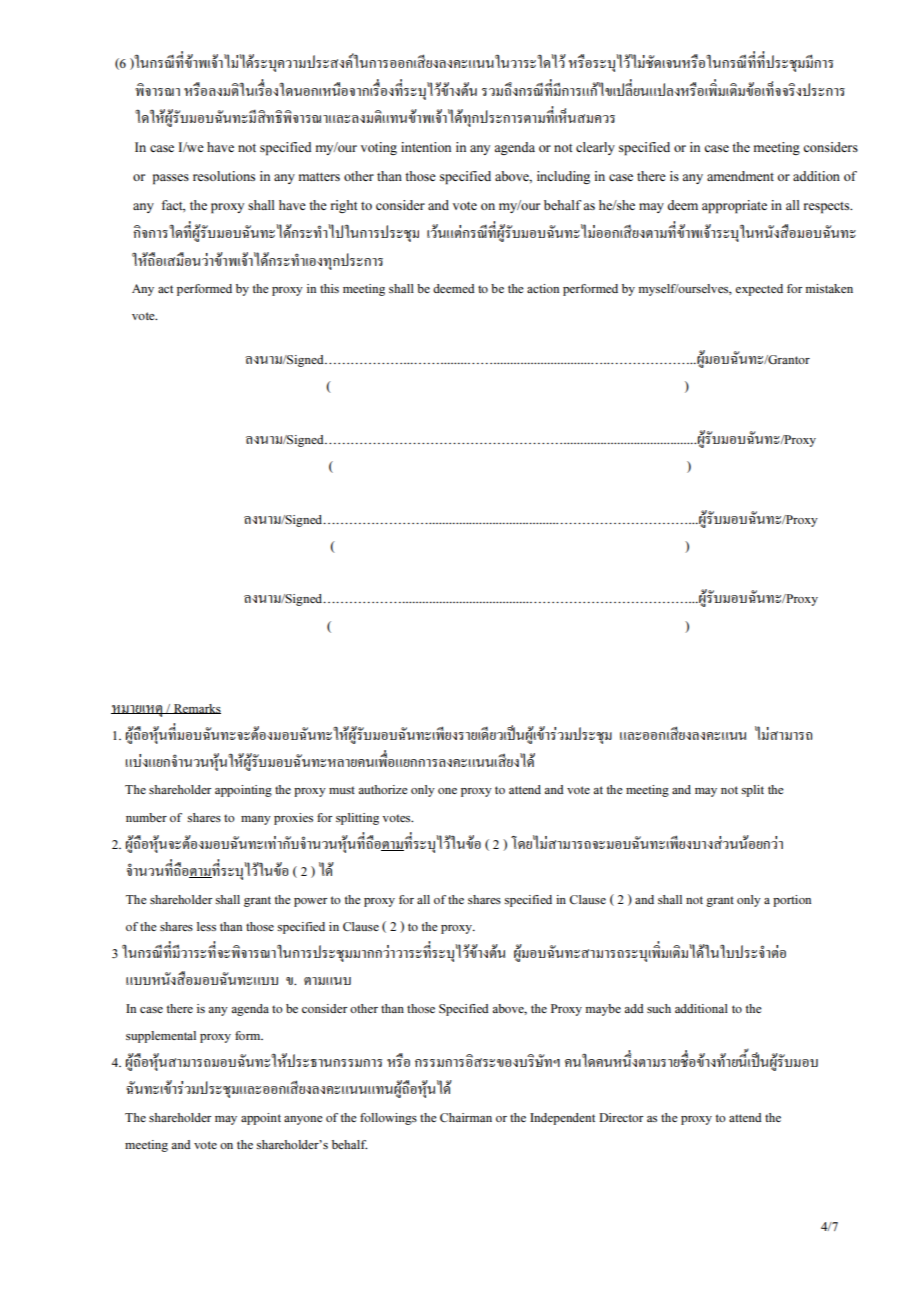 The height and width of the image is (1308, 924). What do you see at coordinates (740, 176) in the image?
I see `amendment` at bounding box center [740, 176].
